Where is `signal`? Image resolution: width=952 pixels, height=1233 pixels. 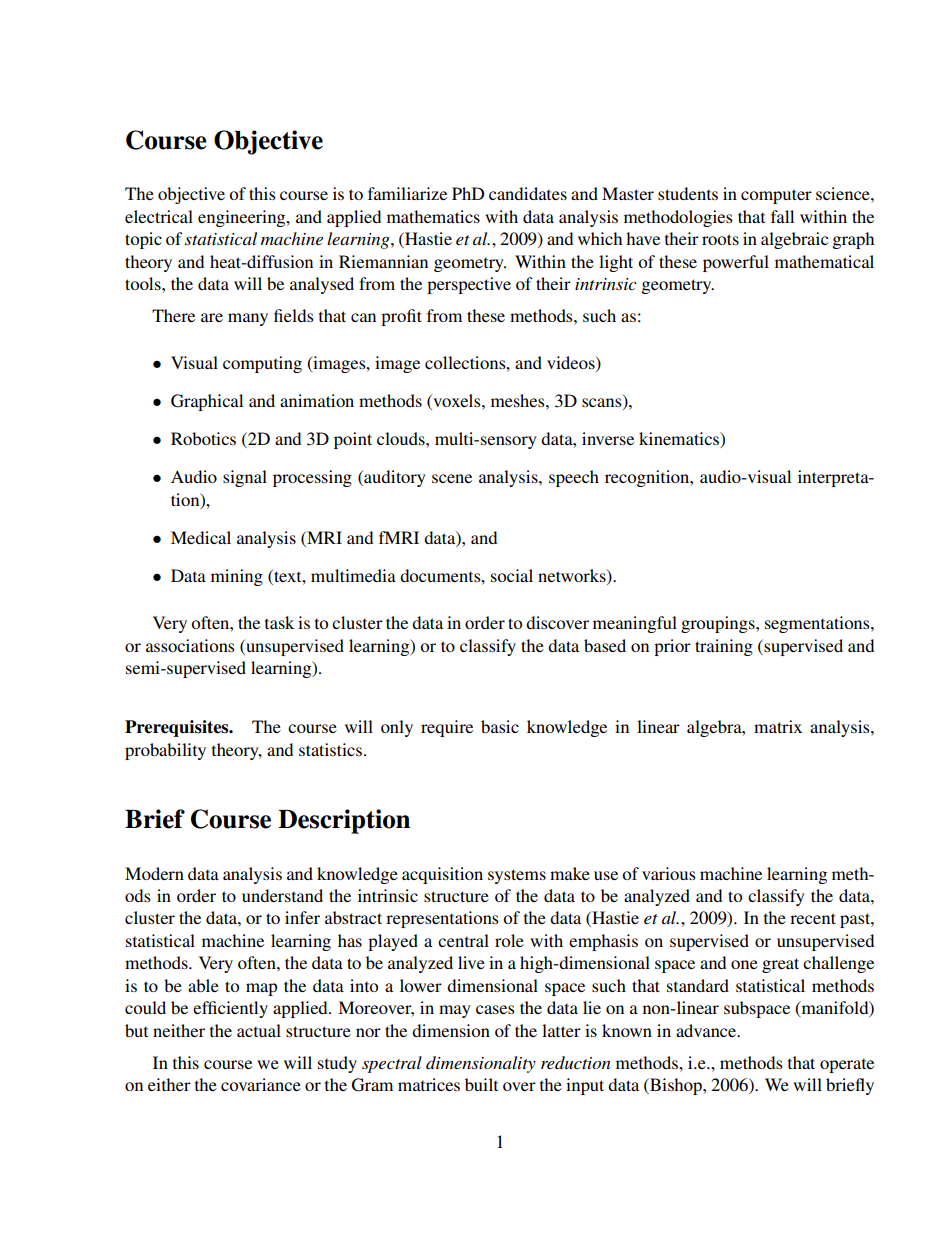 signal is located at coordinates (245, 478).
